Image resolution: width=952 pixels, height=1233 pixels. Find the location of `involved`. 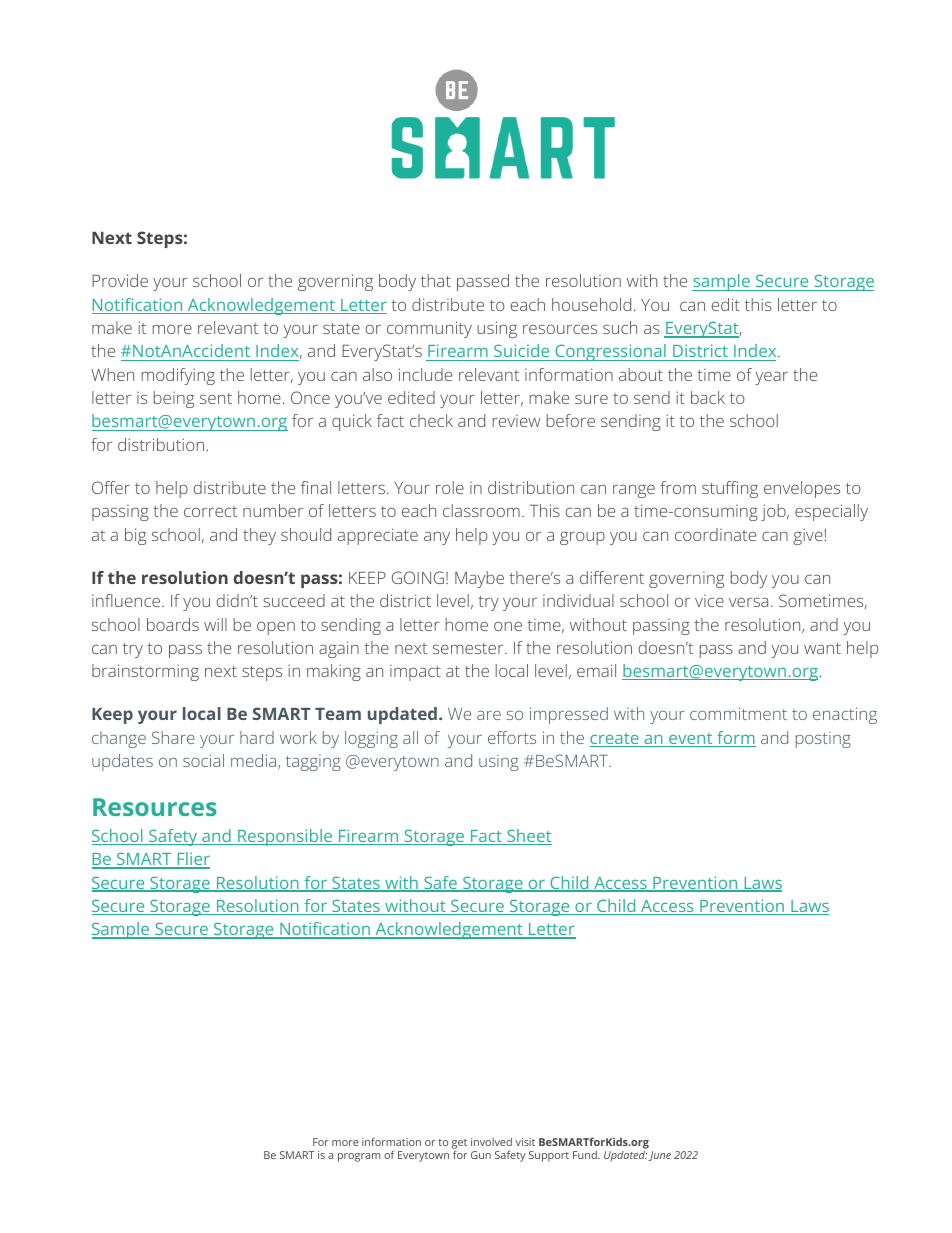

involved is located at coordinates (491, 1142).
